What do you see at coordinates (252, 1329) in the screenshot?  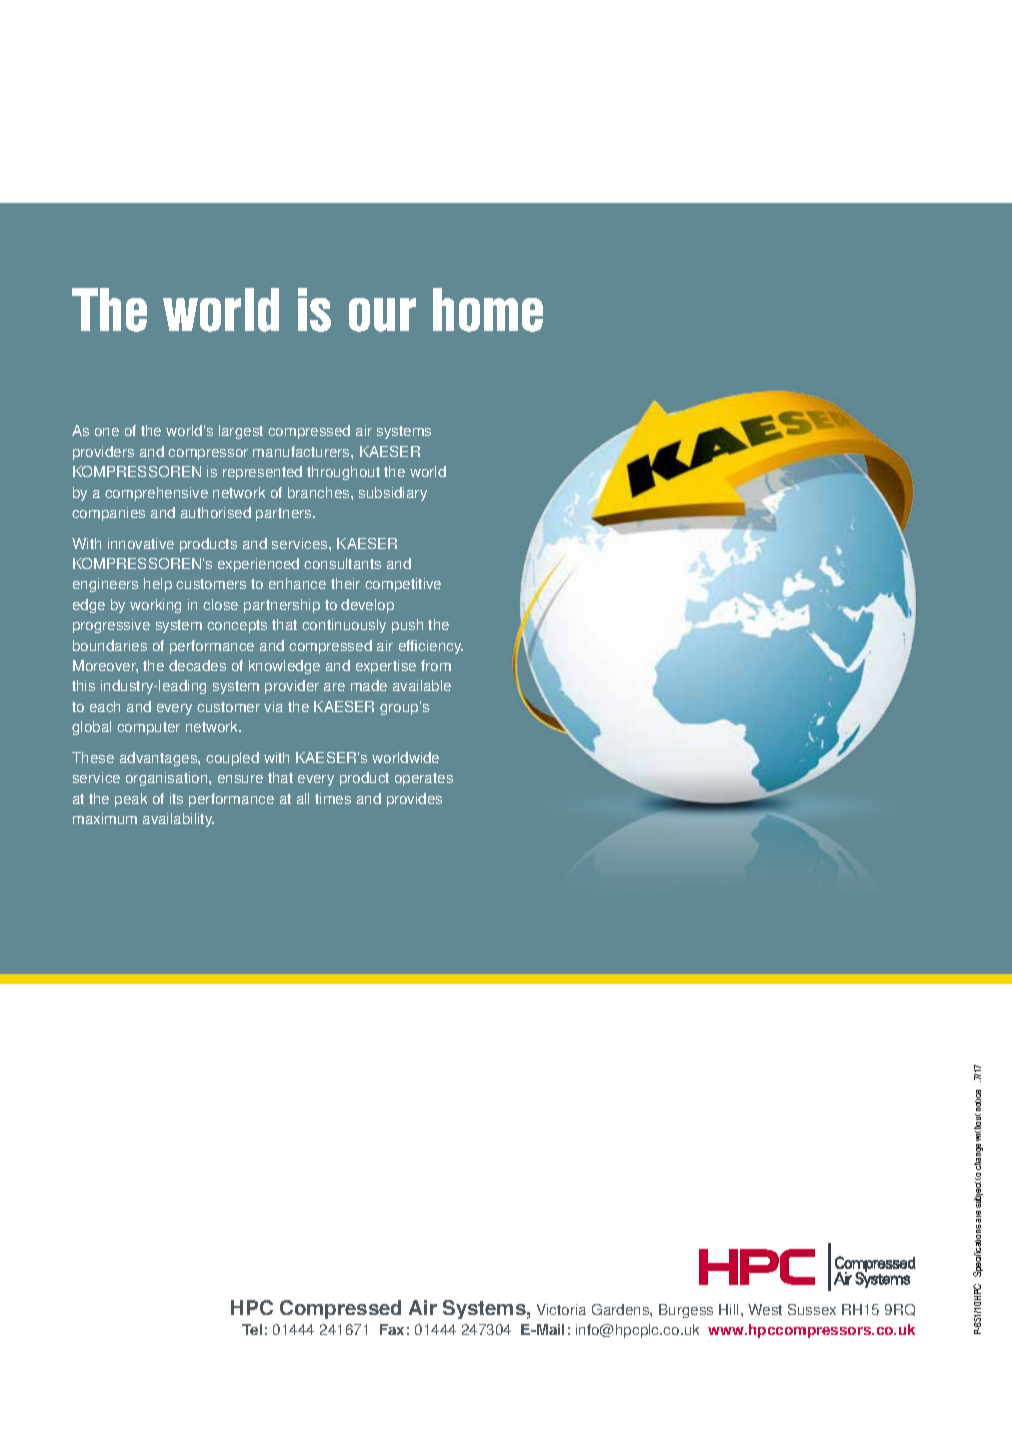 I see `Tel` at bounding box center [252, 1329].
